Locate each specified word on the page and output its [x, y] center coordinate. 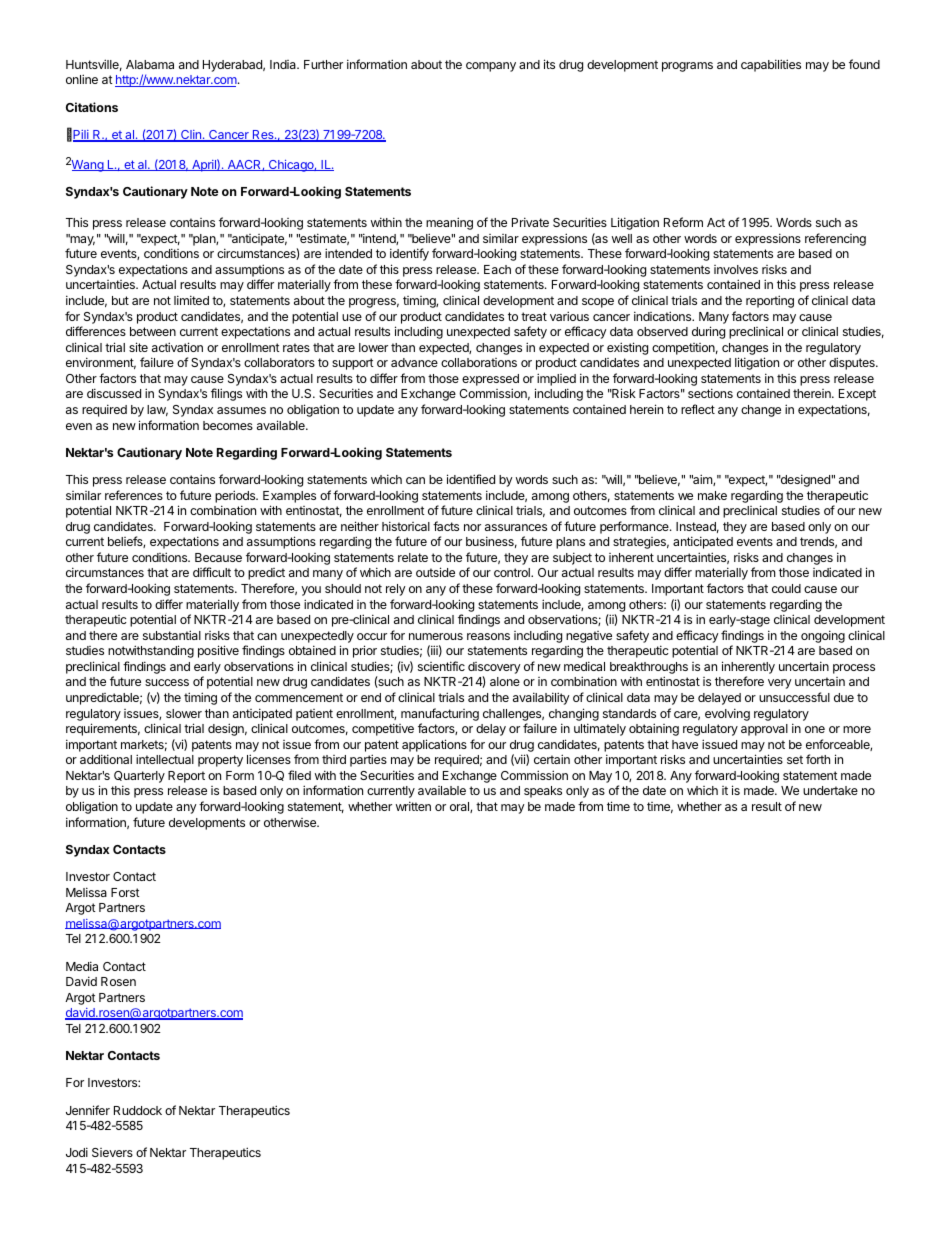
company [491, 67]
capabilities [771, 65]
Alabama [150, 64]
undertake [830, 790]
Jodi [77, 1152]
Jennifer [88, 1110]
